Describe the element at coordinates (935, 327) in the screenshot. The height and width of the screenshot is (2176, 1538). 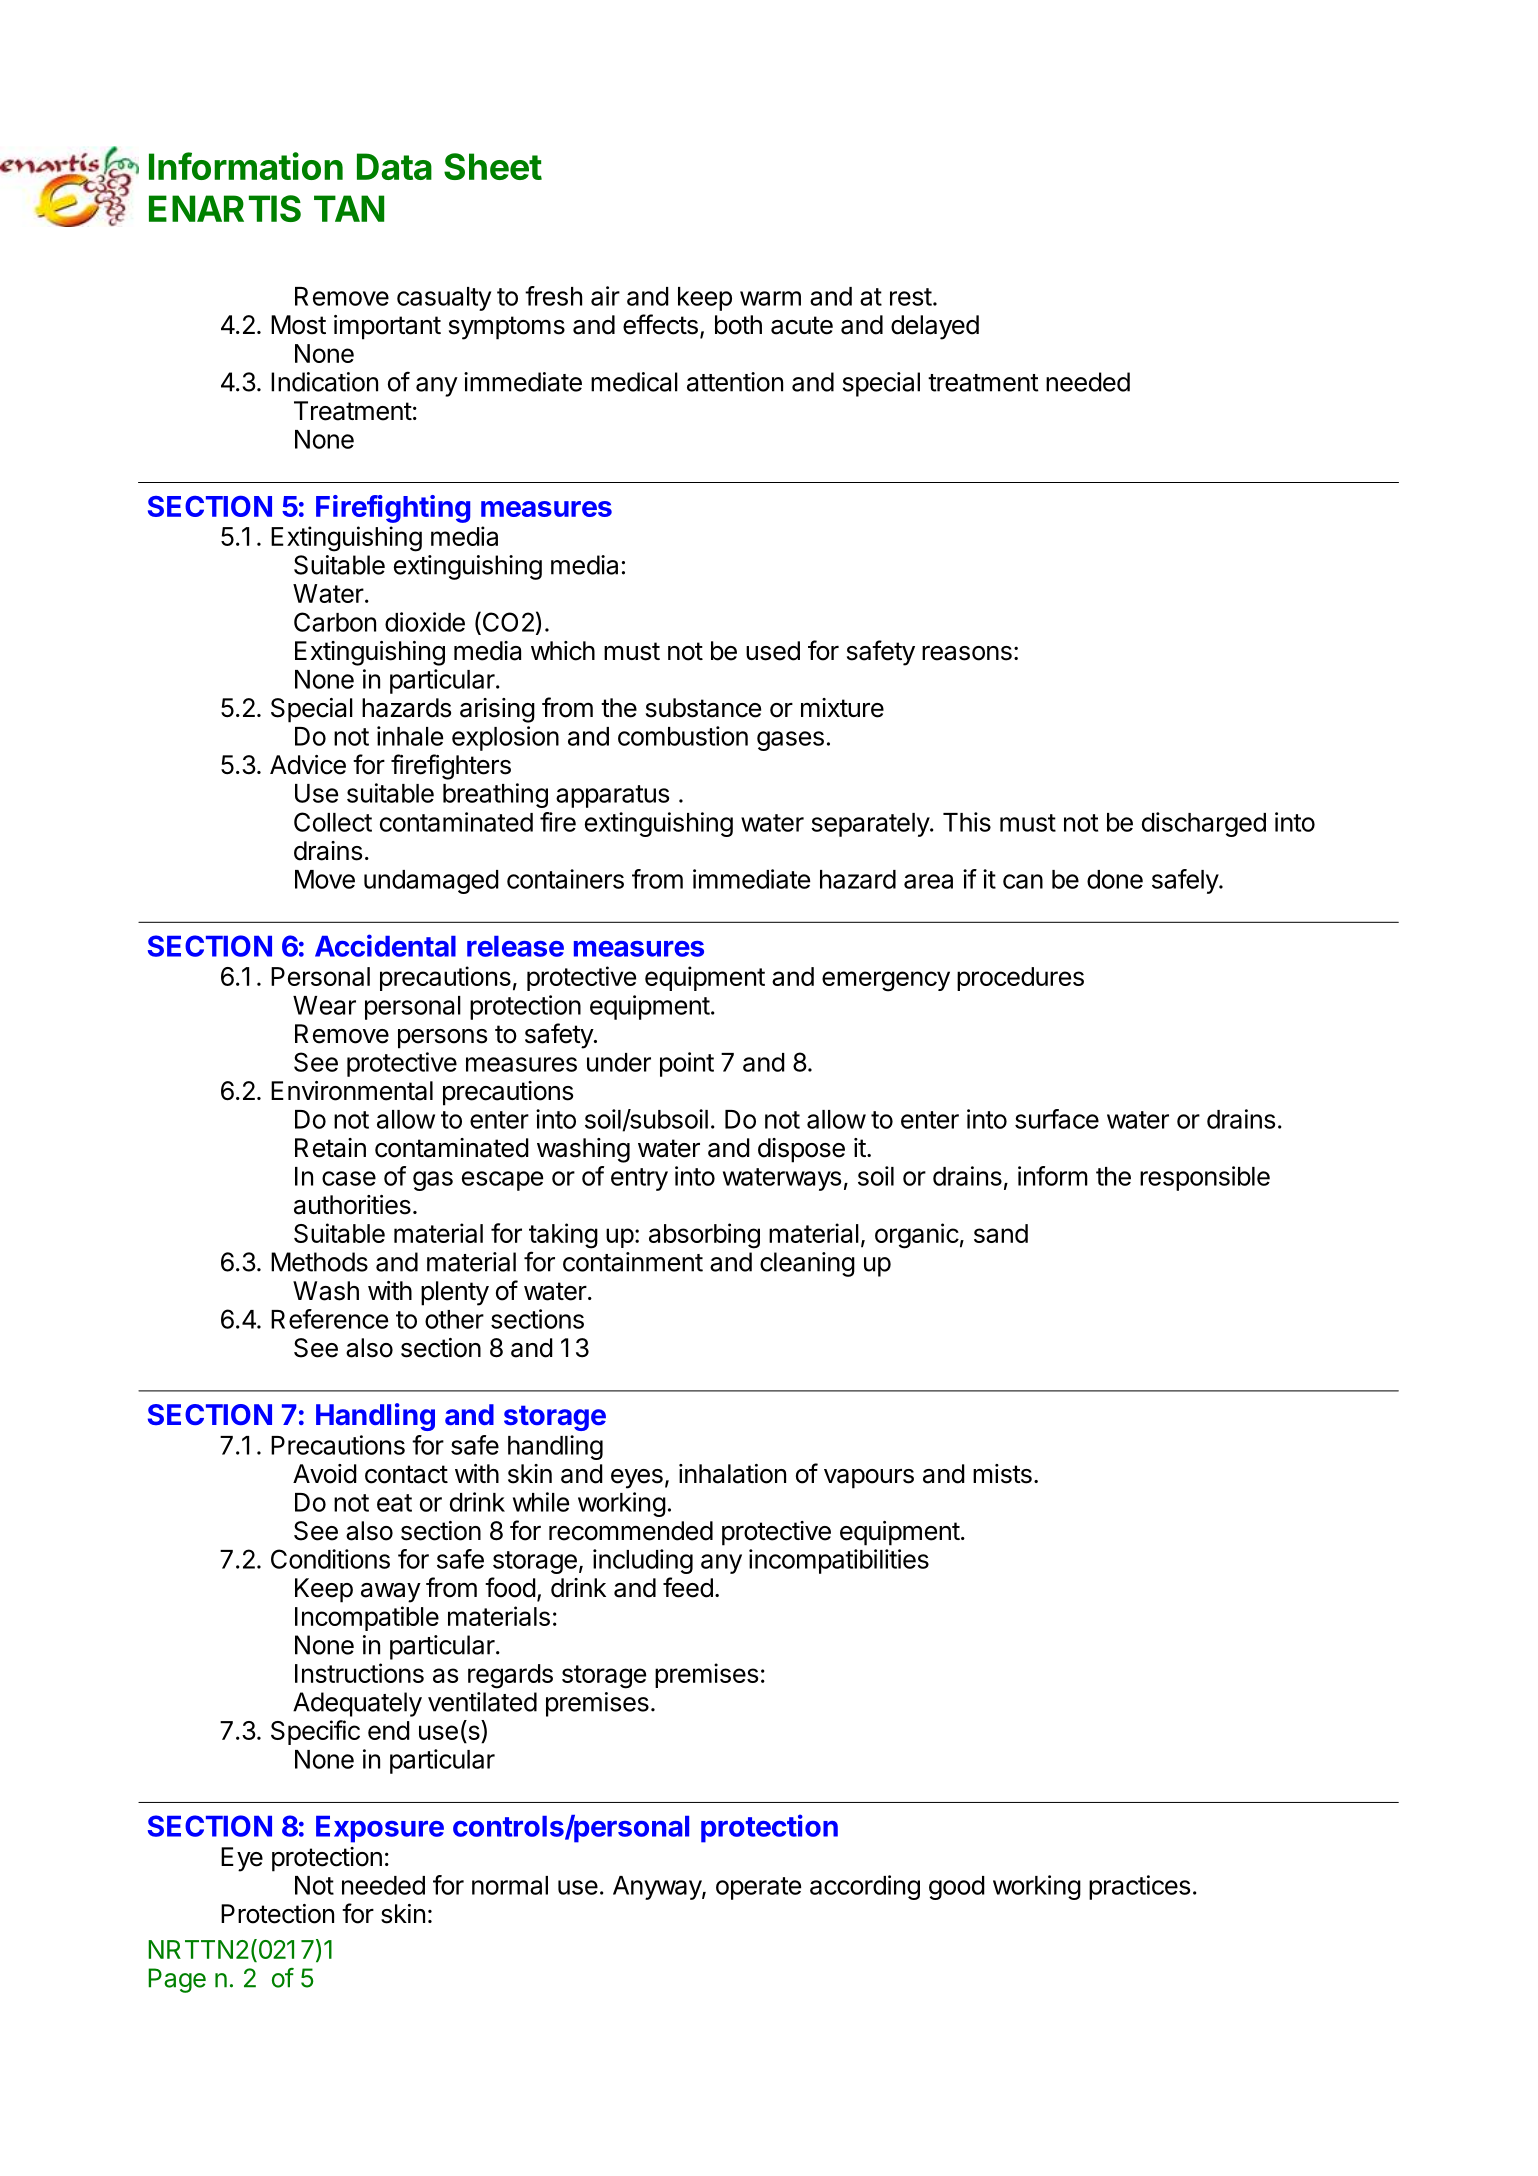
I see `delayed` at that location.
